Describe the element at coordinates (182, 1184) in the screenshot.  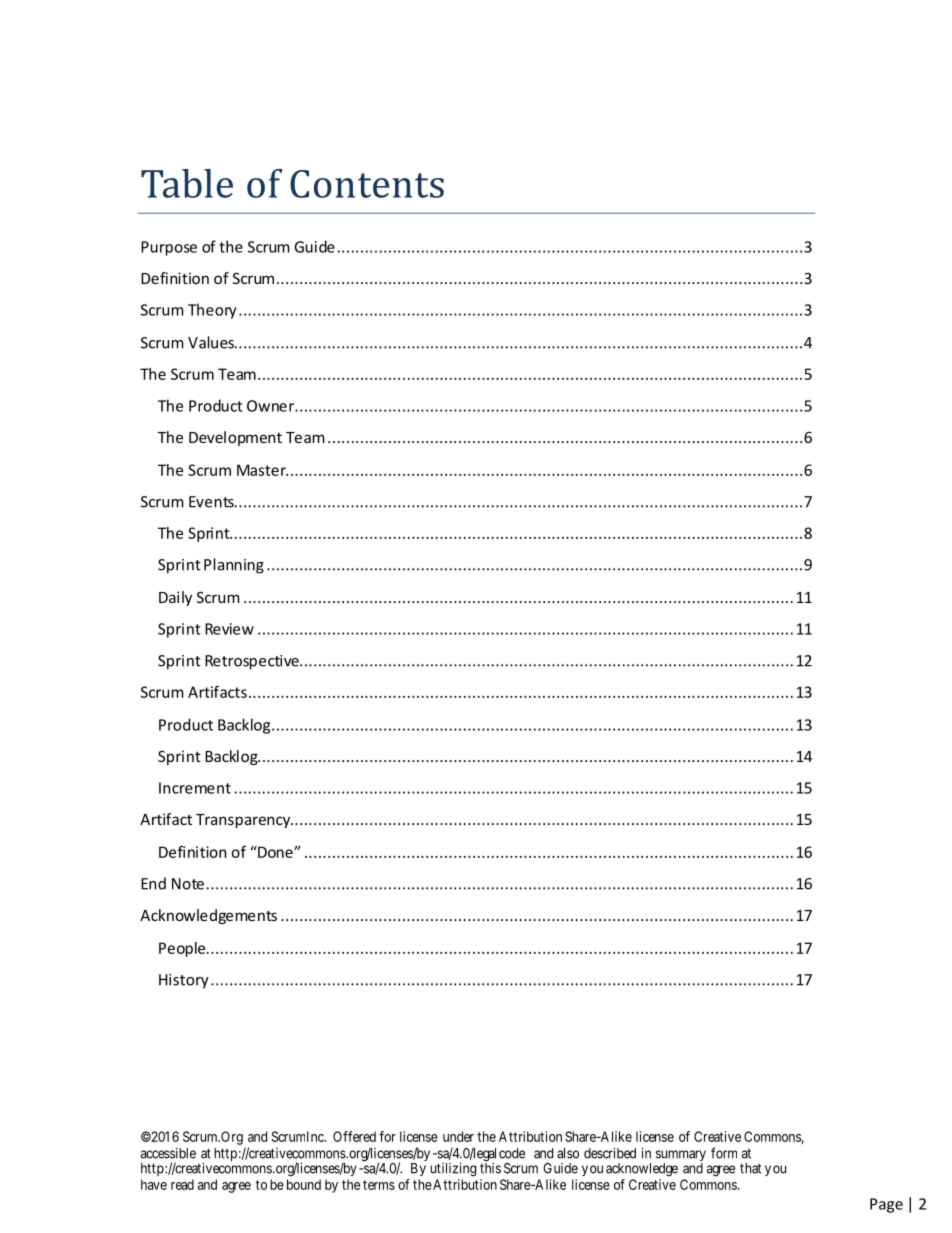
I see `read` at that location.
